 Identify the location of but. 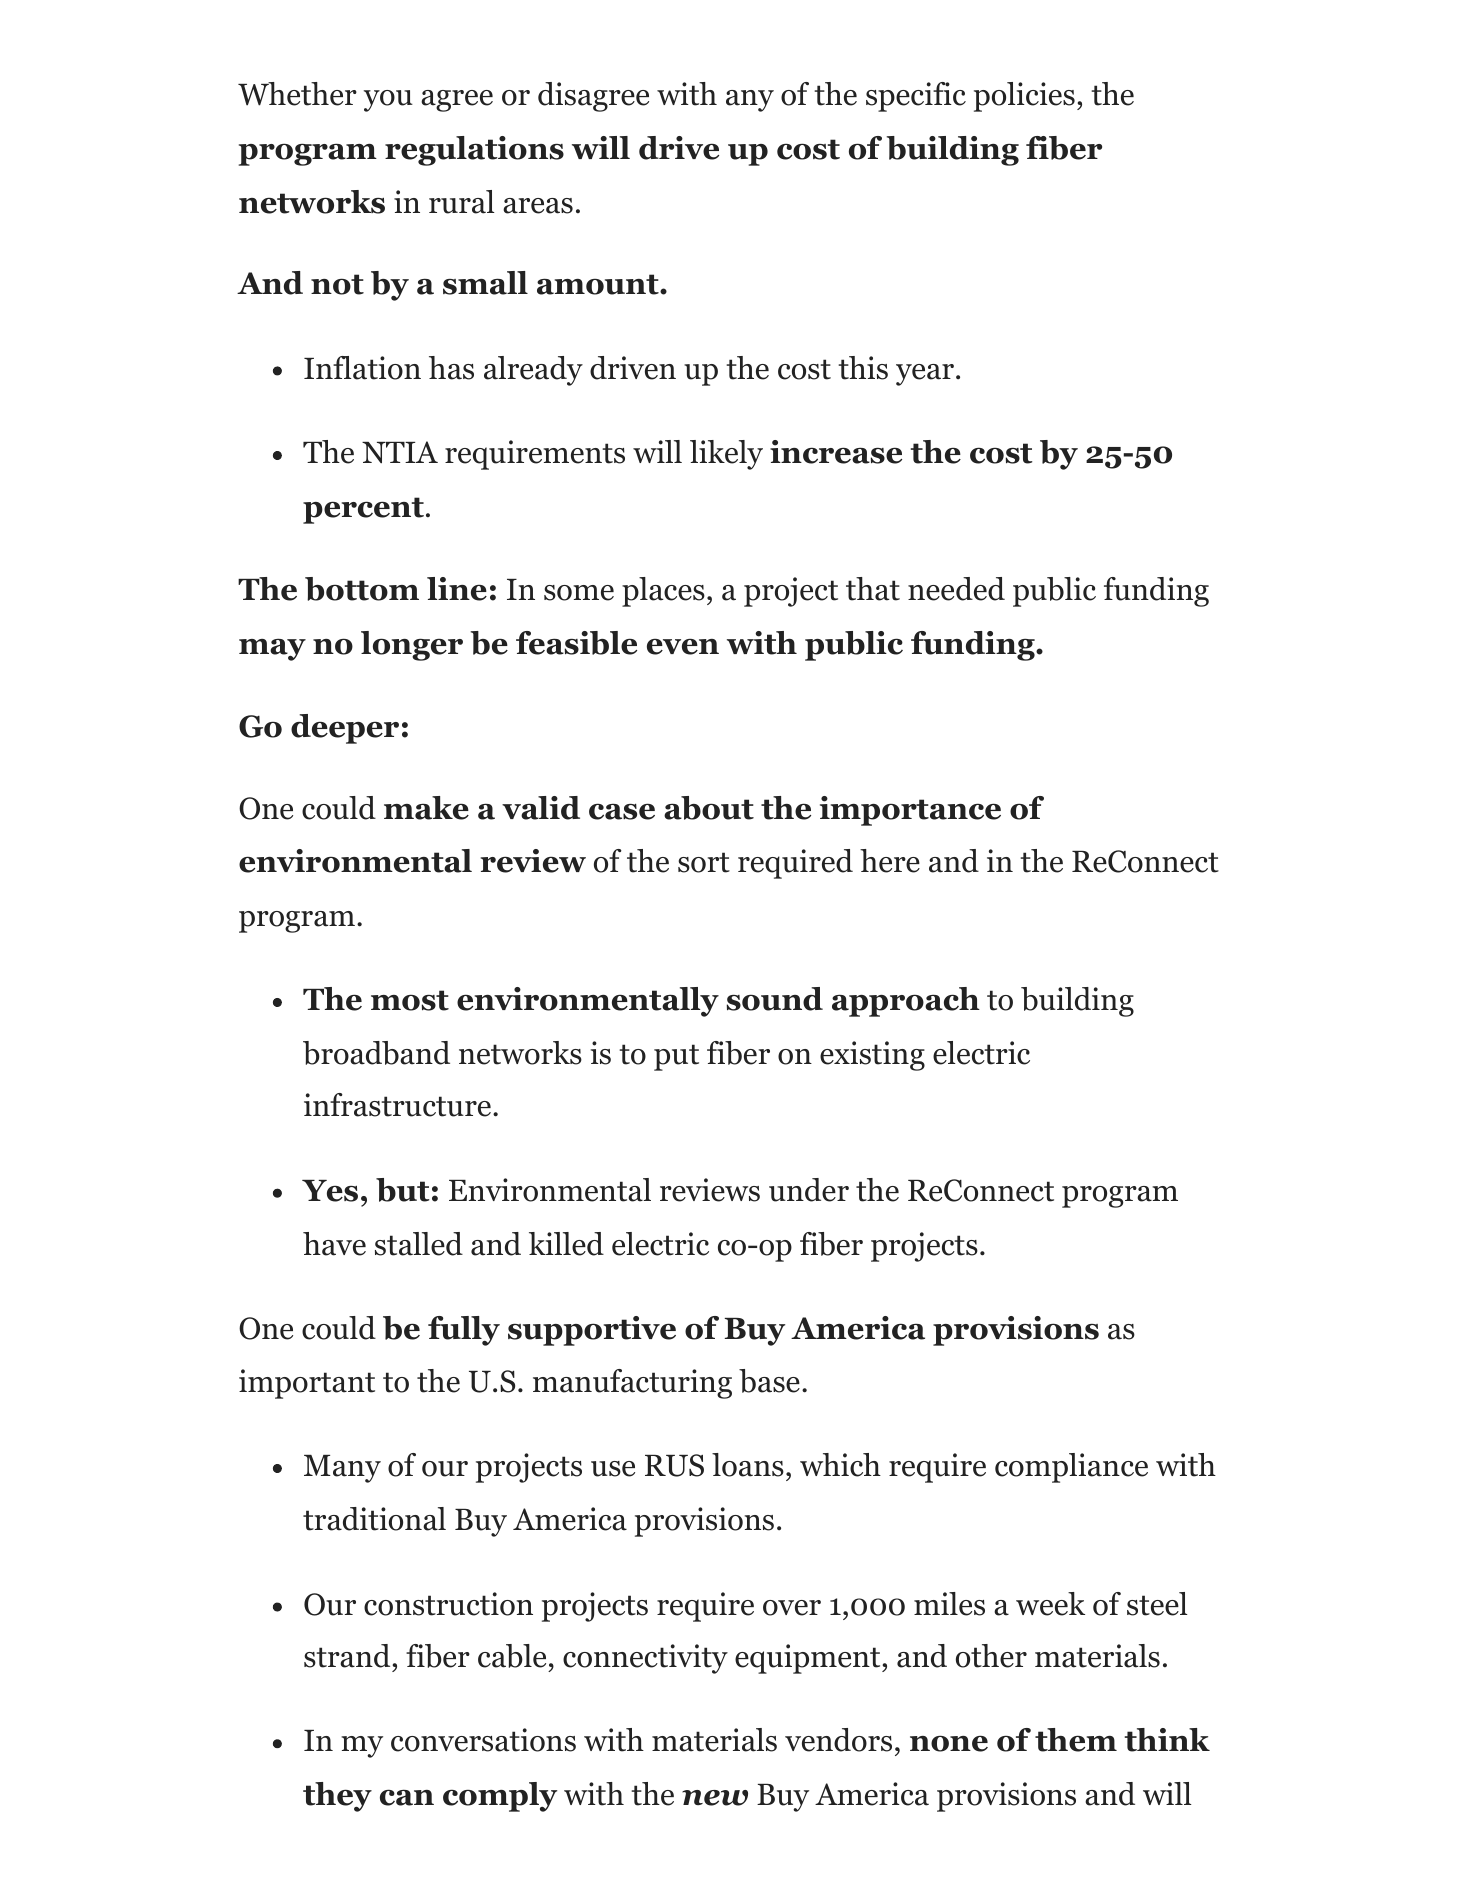
(402, 1190).
